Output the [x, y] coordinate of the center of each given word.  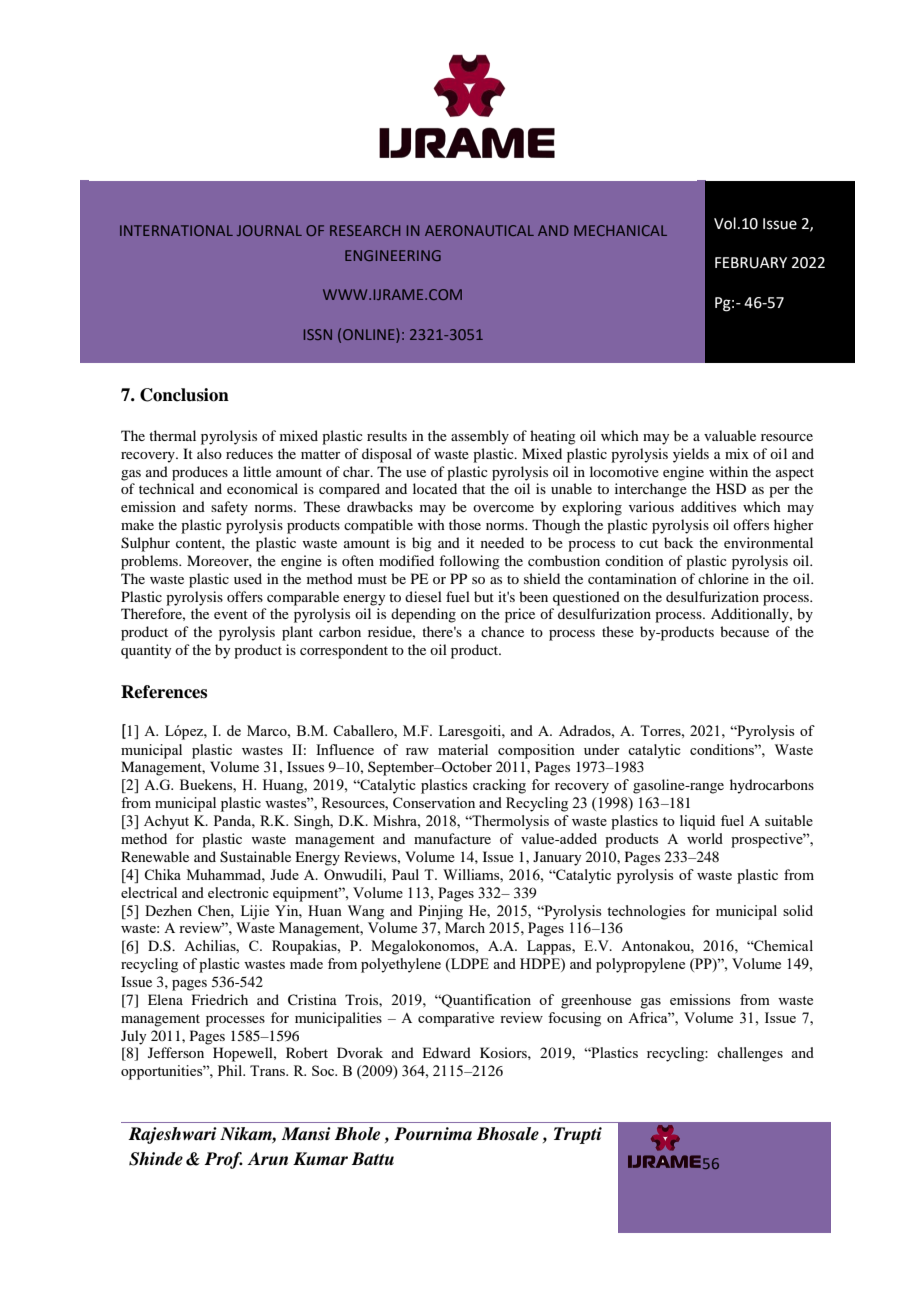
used [248, 578]
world [705, 838]
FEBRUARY [751, 263]
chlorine [723, 578]
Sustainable [255, 857]
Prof [223, 1160]
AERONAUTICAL [479, 230]
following [469, 562]
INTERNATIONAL [176, 230]
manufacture [452, 838]
